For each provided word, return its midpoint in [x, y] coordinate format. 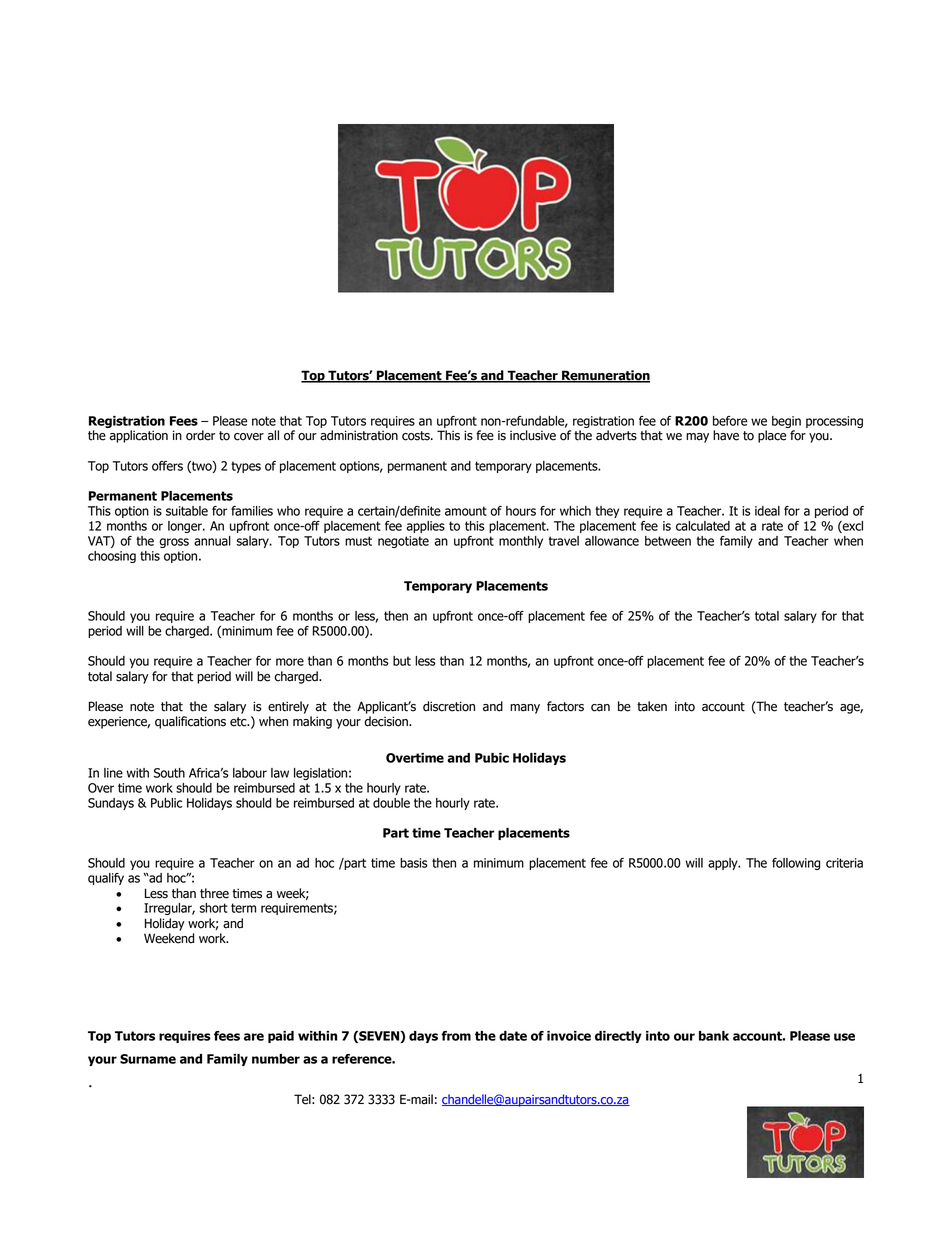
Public [166, 803]
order [200, 435]
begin [786, 422]
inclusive [533, 435]
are [254, 1037]
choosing [112, 557]
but [402, 661]
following [796, 864]
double [391, 803]
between [668, 541]
